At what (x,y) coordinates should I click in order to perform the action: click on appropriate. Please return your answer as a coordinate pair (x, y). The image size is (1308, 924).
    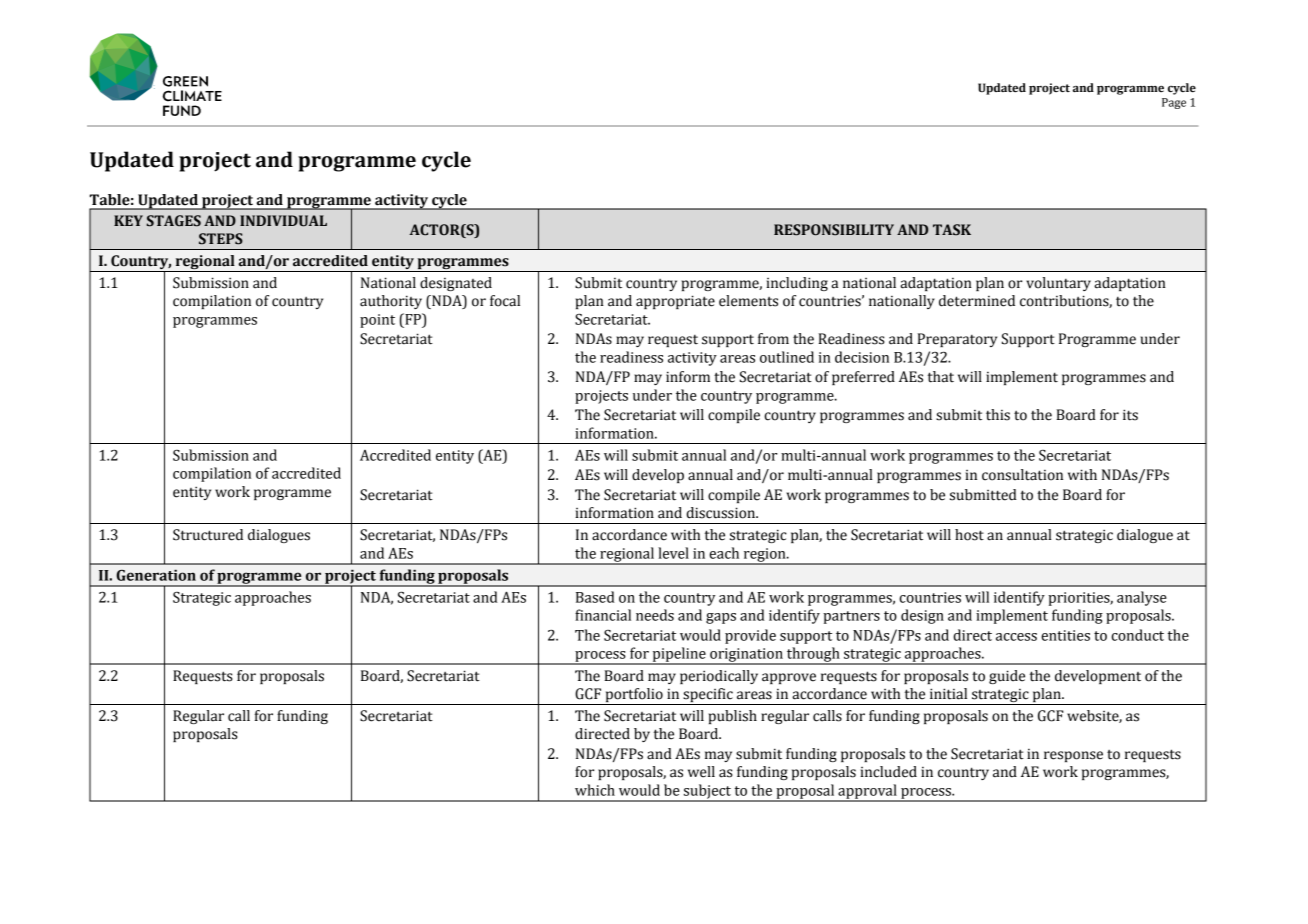
    Looking at the image, I should click on (675, 302).
